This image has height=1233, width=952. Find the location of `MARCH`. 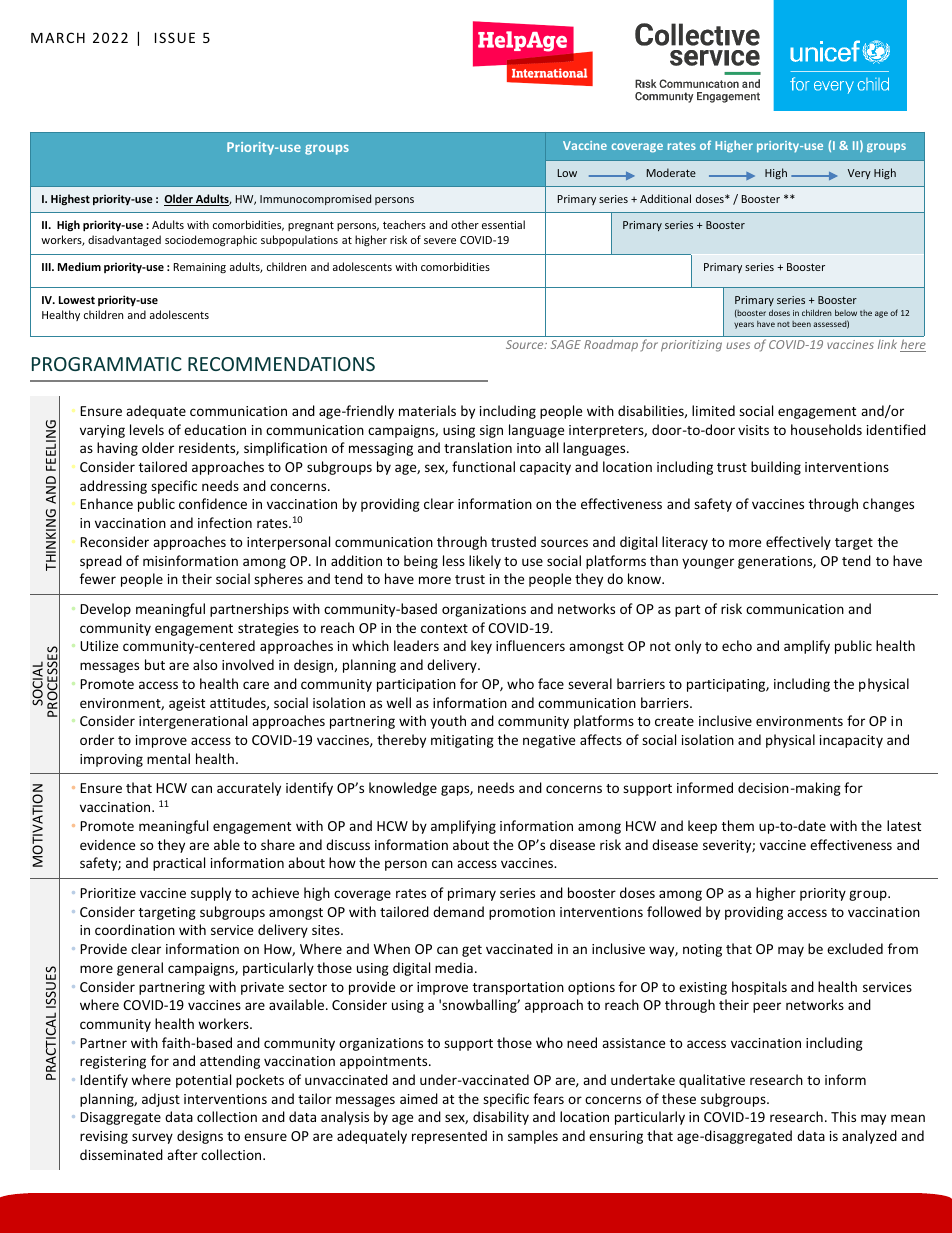

MARCH is located at coordinates (58, 37).
